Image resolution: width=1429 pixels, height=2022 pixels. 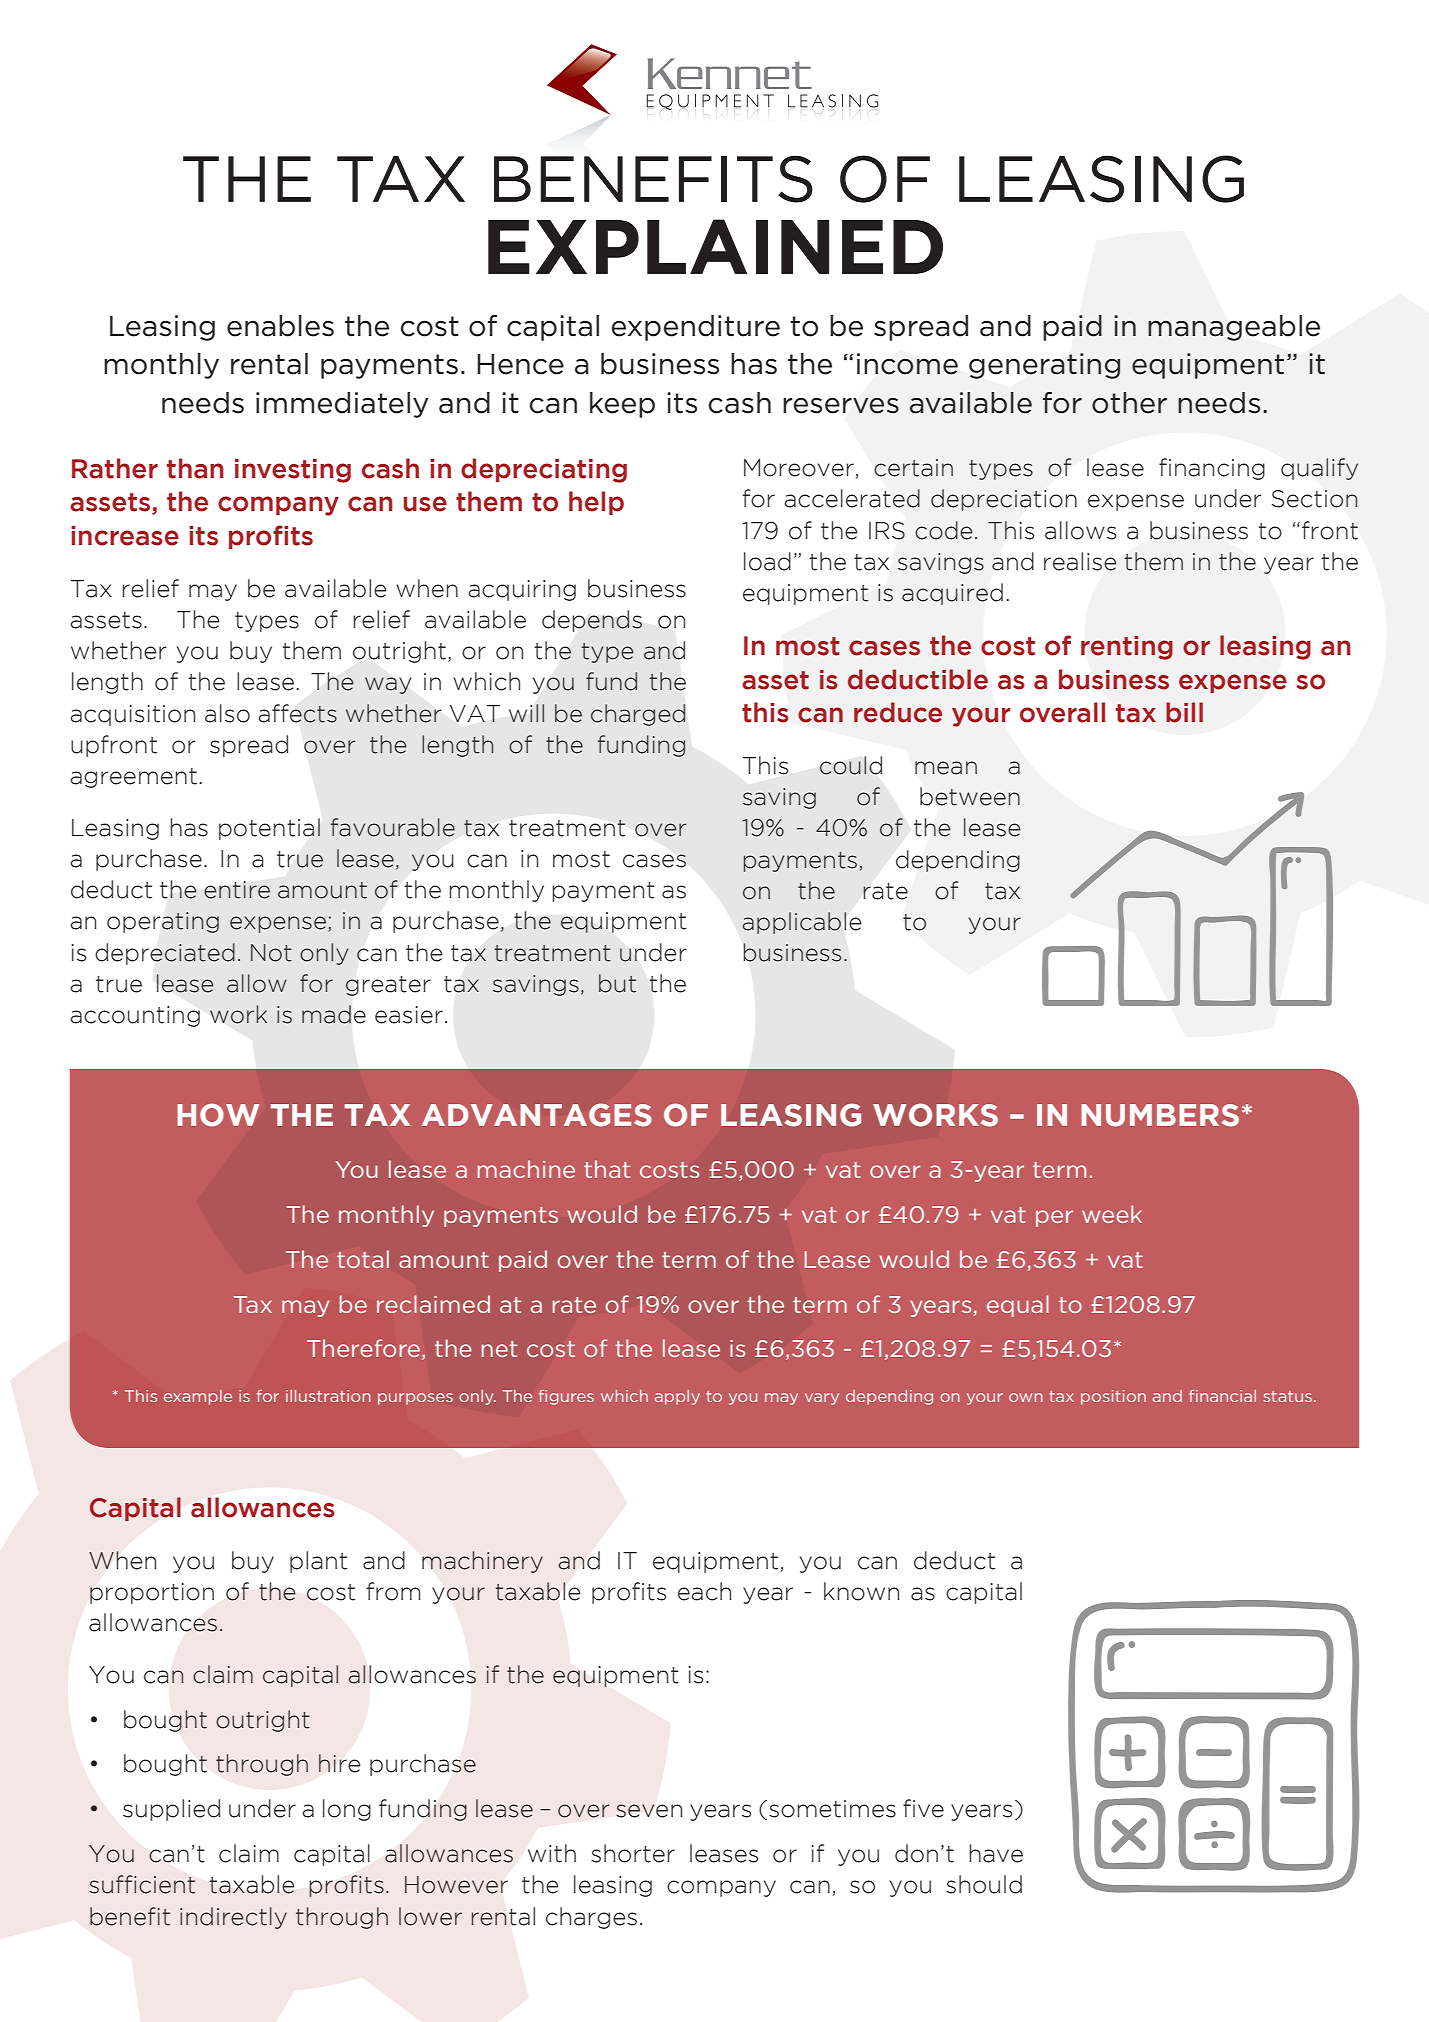 I want to click on NUMBERS, so click(x=1160, y=1115).
